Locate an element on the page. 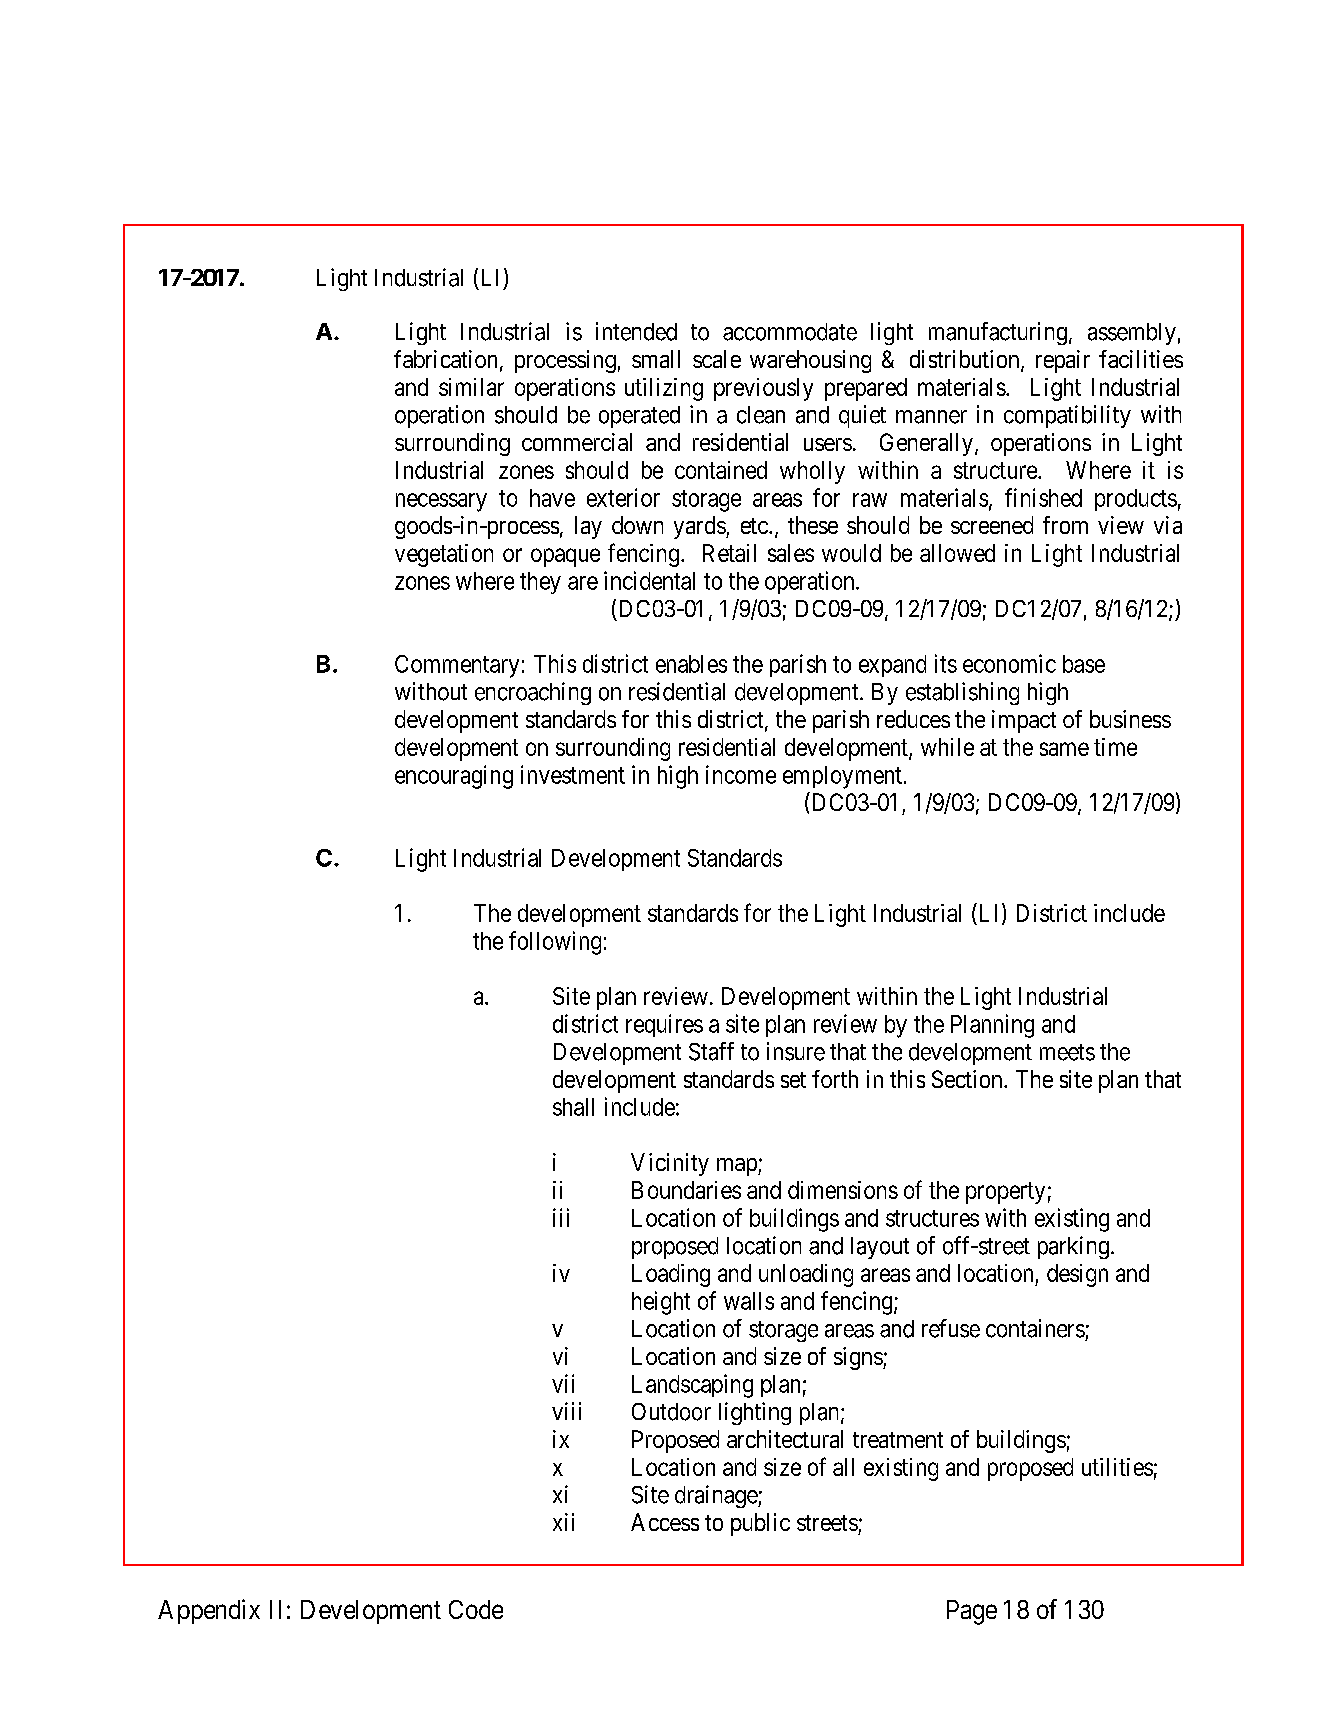 The height and width of the page is (1734, 1340). fabrication is located at coordinates (445, 359).
